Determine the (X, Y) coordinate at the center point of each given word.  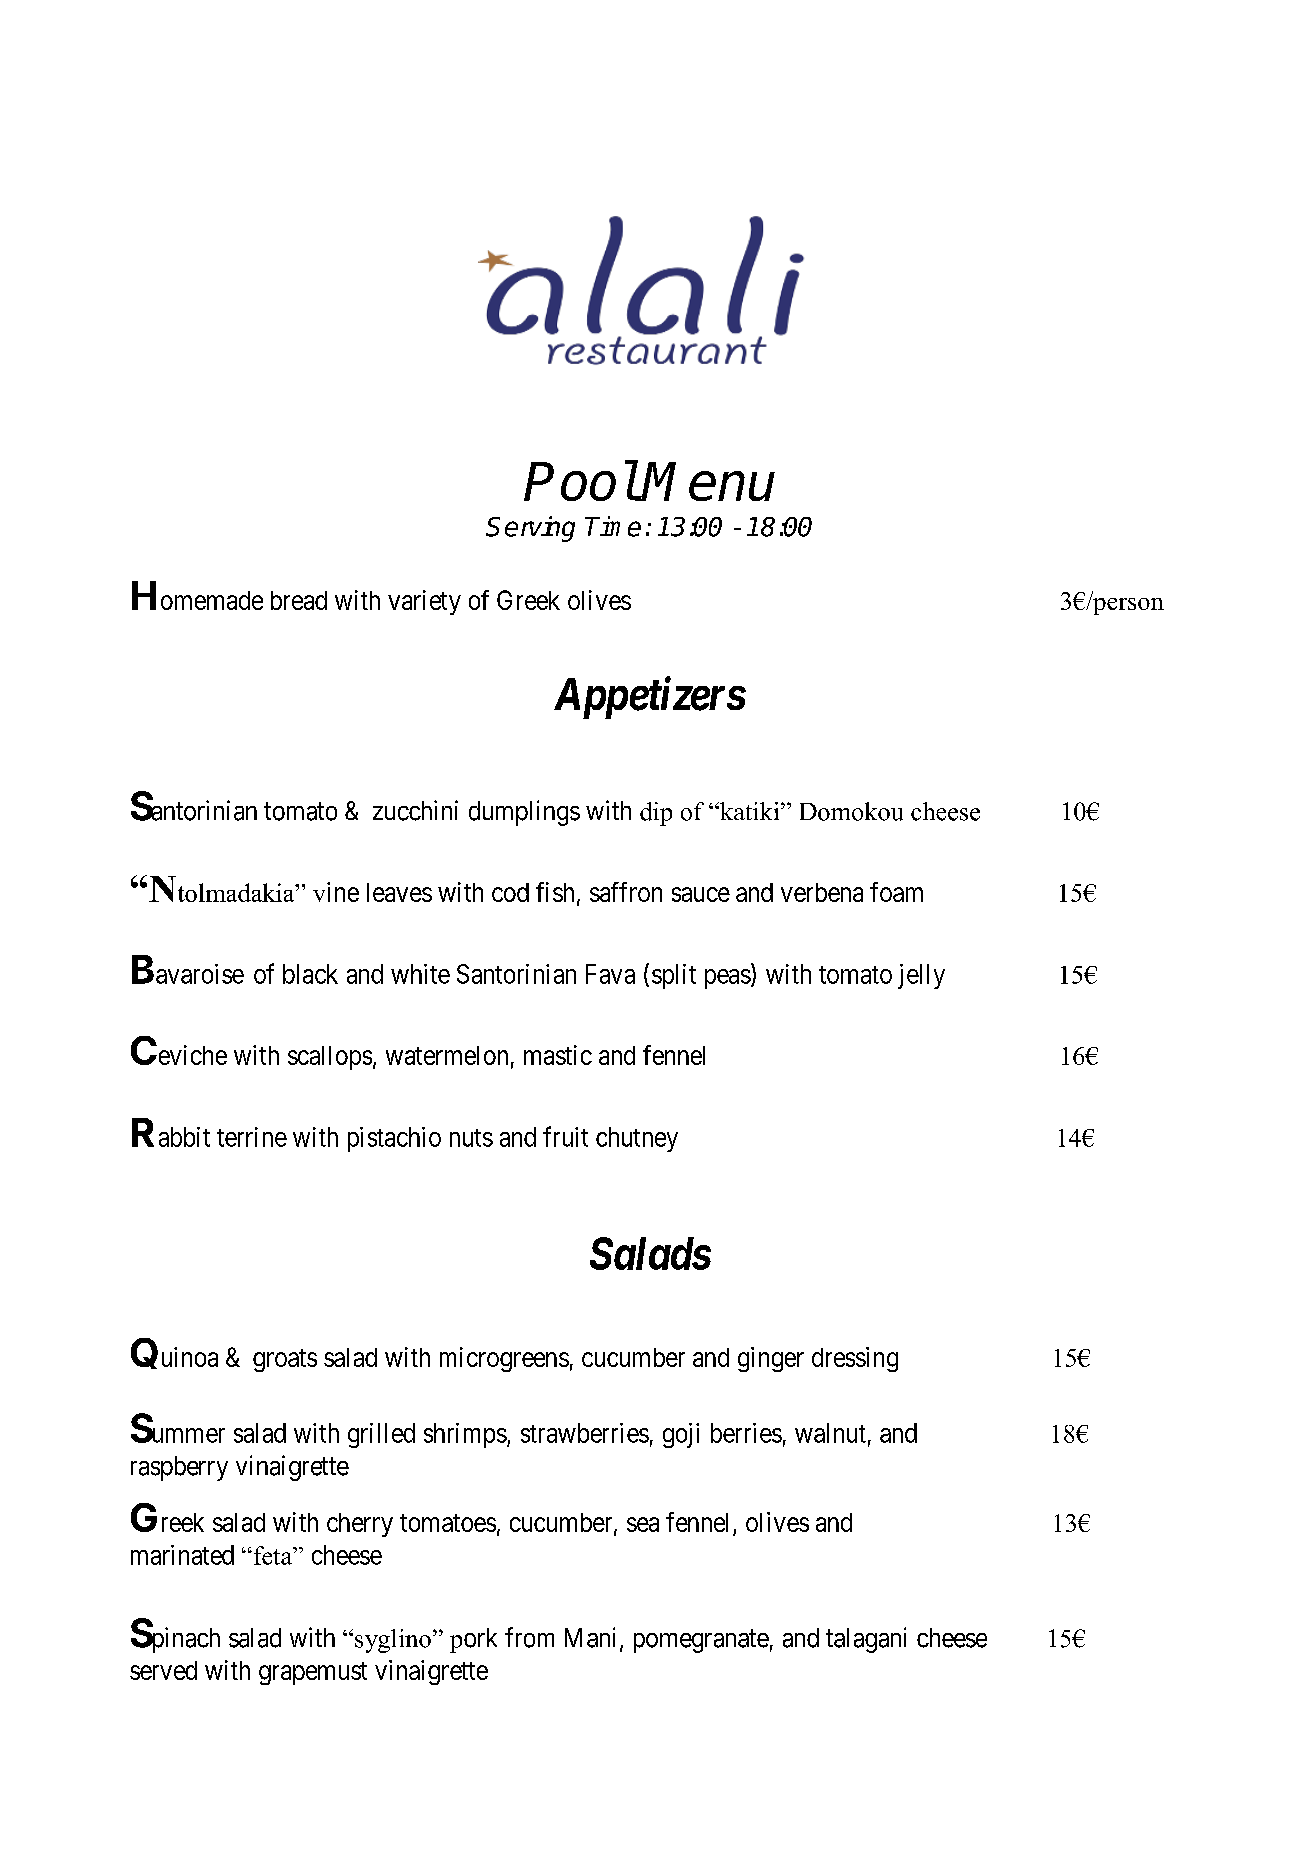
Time (613, 526)
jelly (921, 976)
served (163, 1670)
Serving (530, 529)
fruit (565, 1136)
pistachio (394, 1139)
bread (299, 600)
